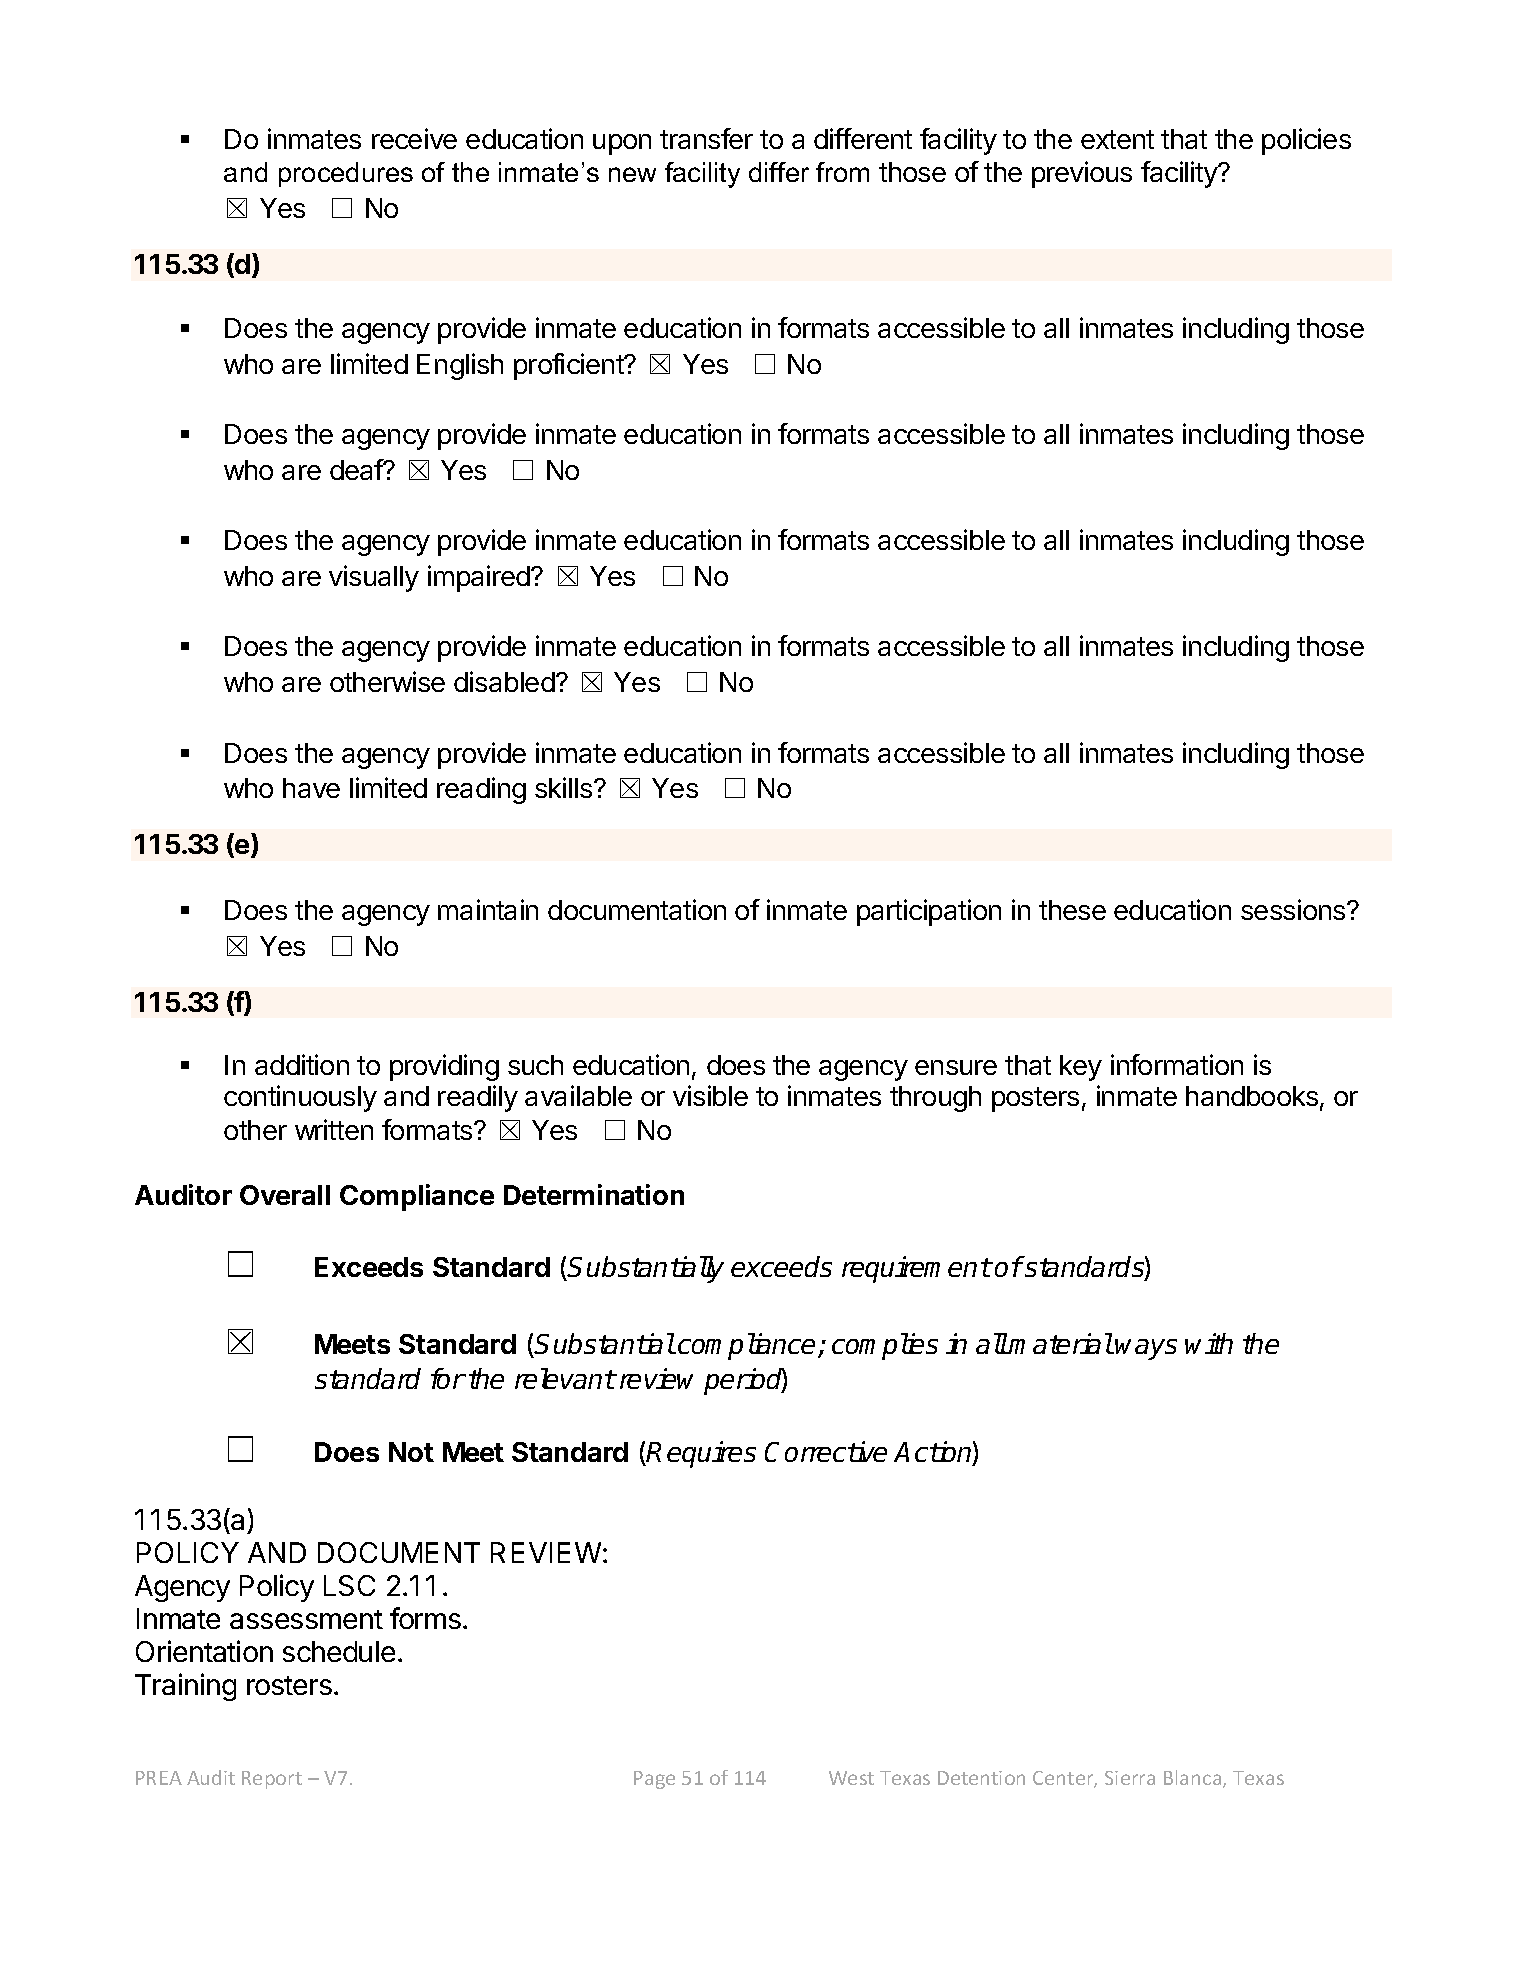  What do you see at coordinates (302, 1064) in the screenshot?
I see `addition` at bounding box center [302, 1064].
